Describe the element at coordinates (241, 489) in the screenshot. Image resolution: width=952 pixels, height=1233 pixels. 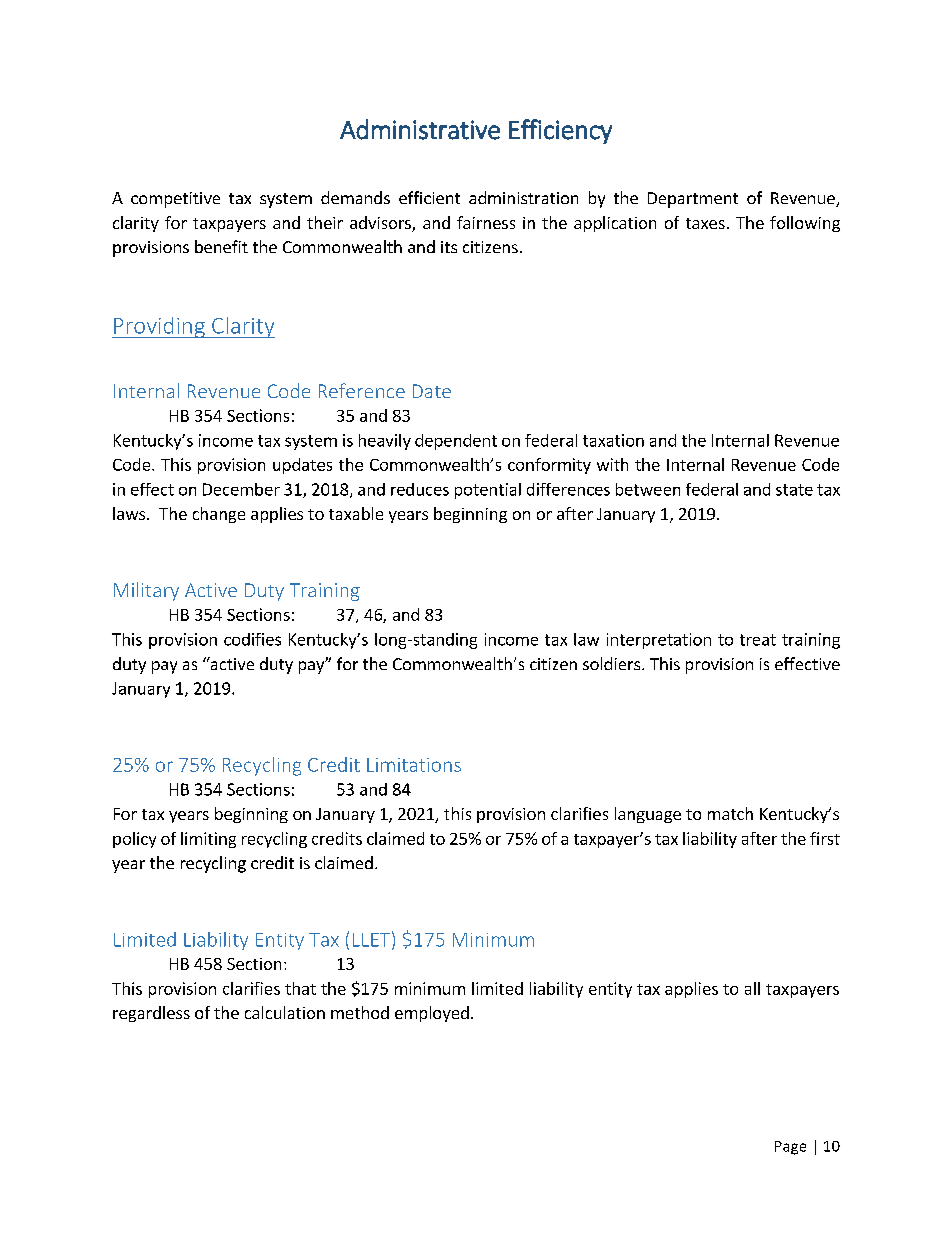
I see `December` at that location.
